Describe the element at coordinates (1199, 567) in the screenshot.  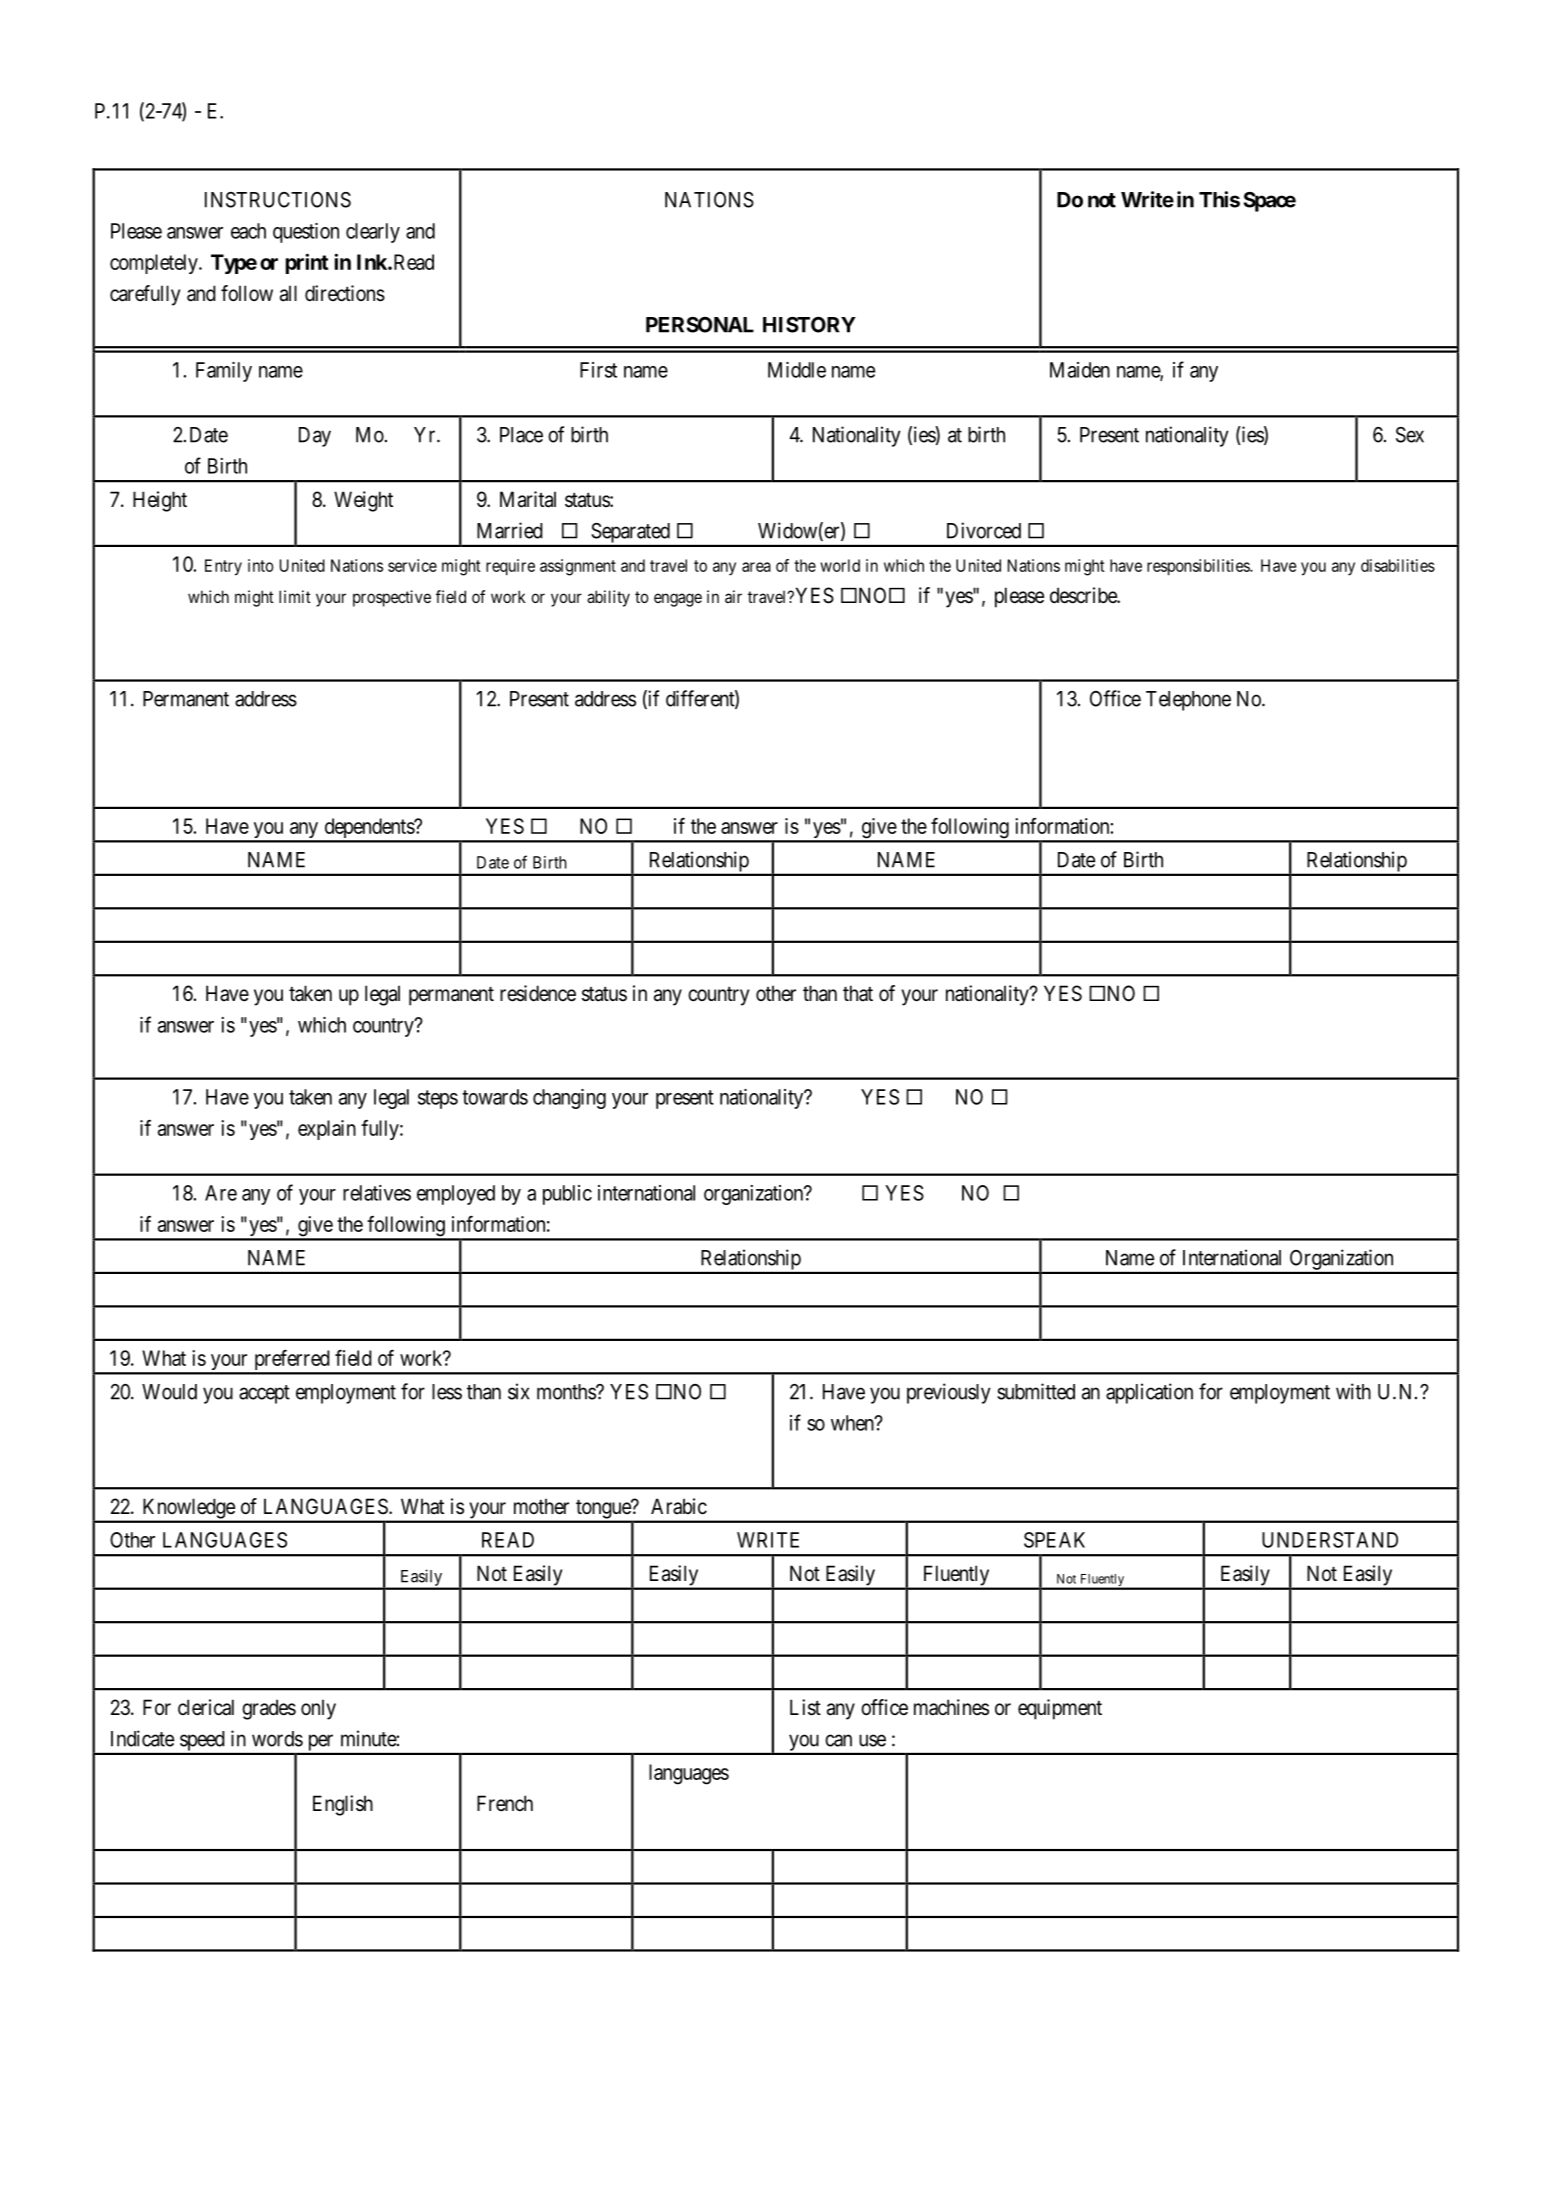
I see `responsibilities` at that location.
